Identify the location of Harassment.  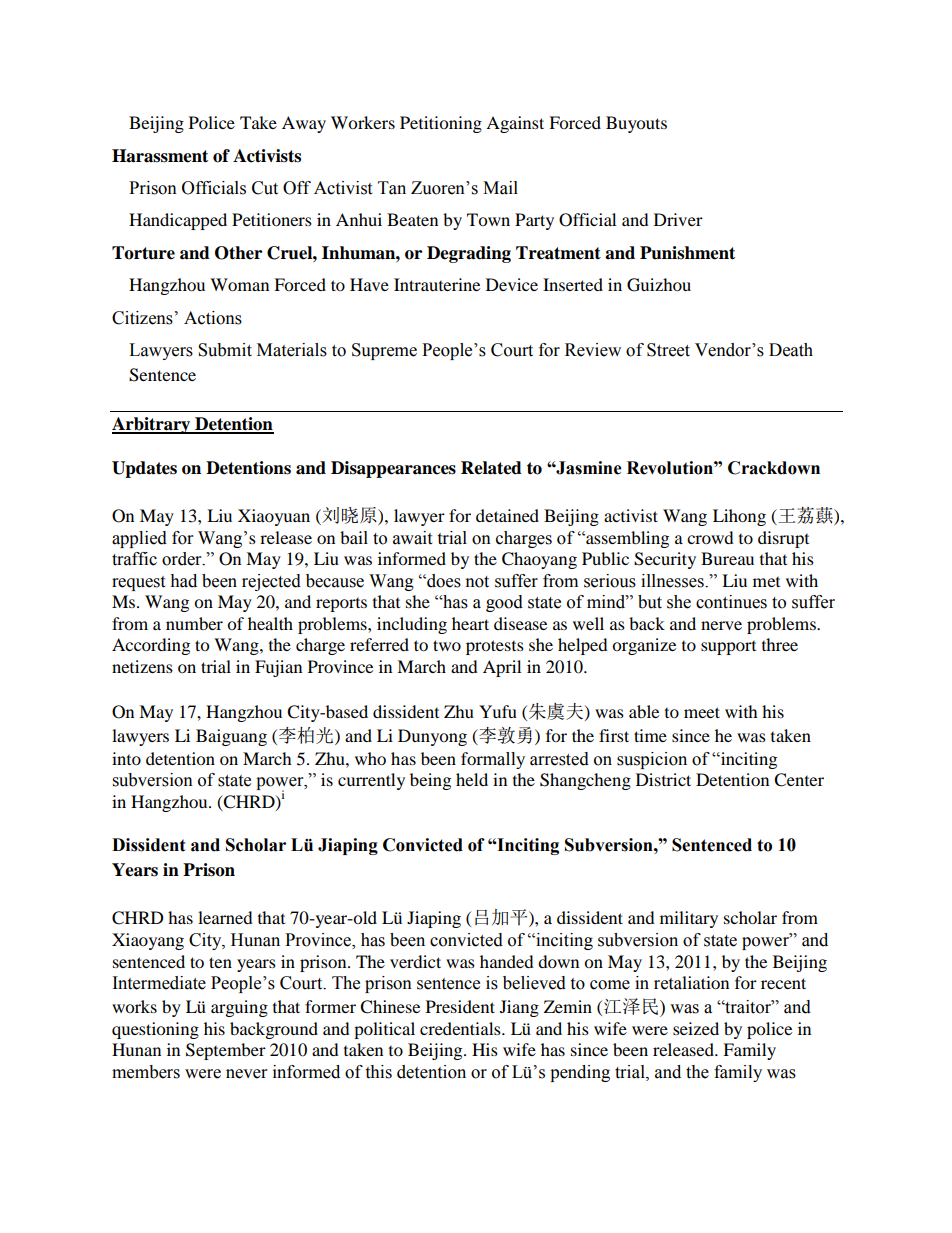
(160, 156).
